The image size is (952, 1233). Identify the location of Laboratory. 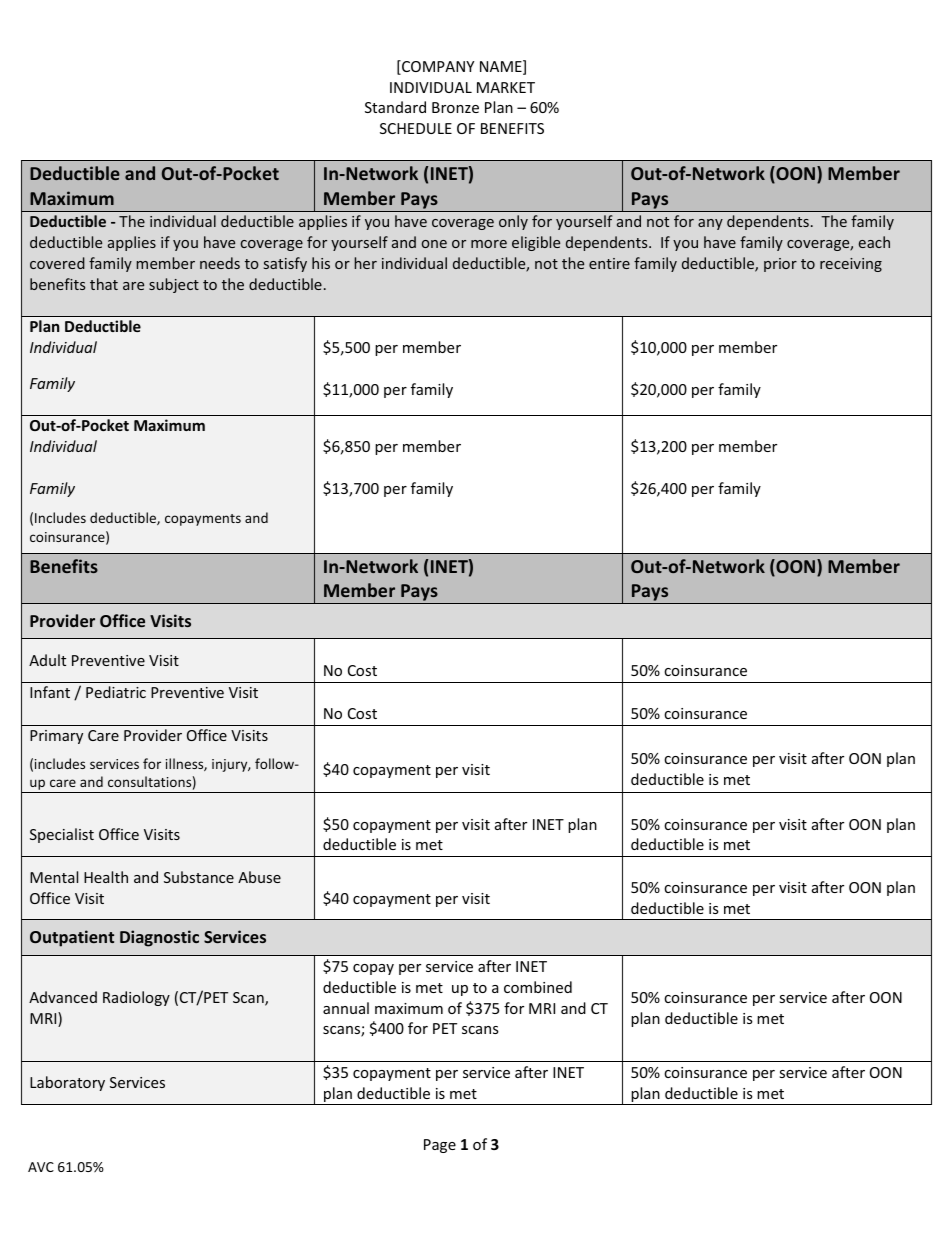
(67, 1083).
